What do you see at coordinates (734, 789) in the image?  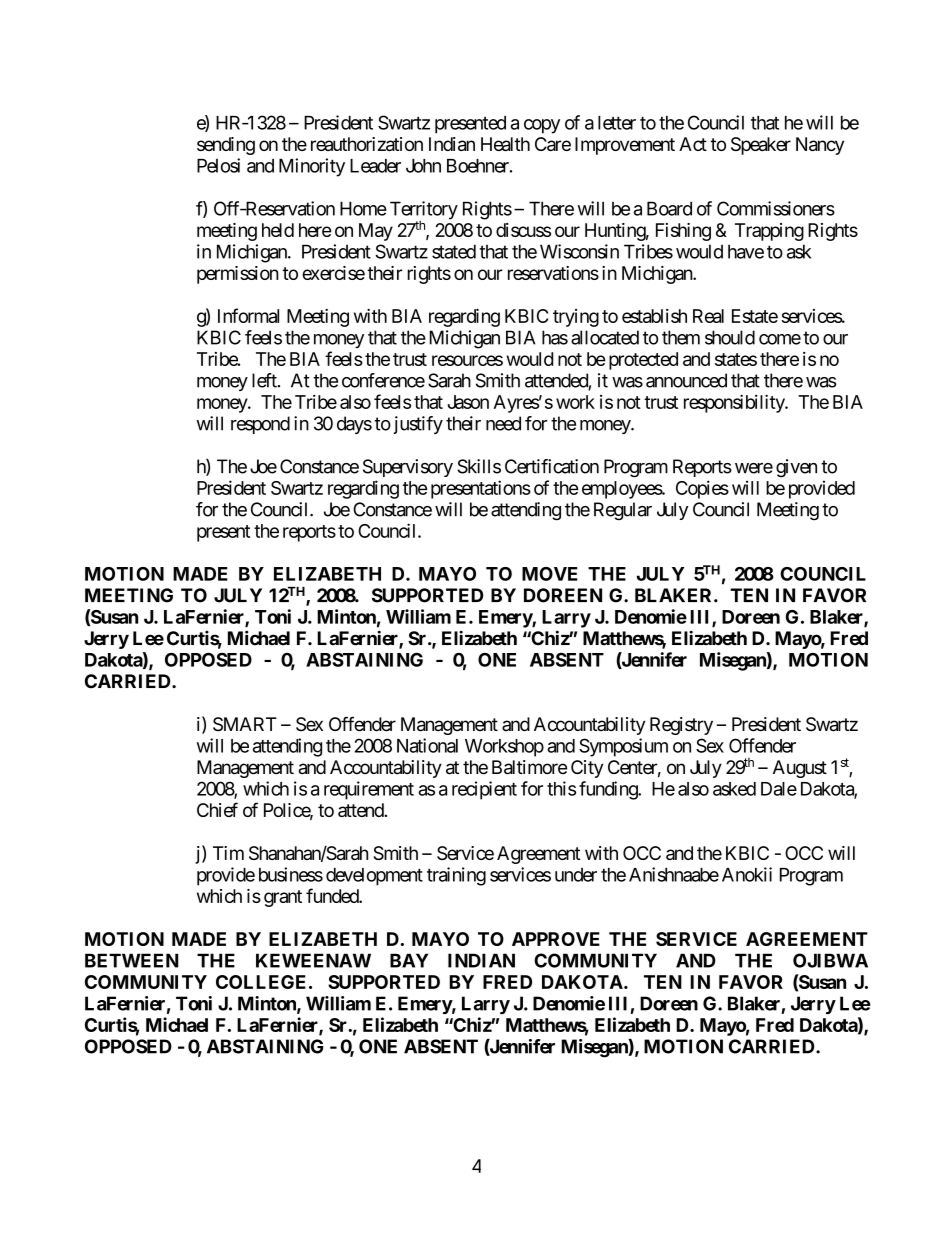 I see `asked` at bounding box center [734, 789].
